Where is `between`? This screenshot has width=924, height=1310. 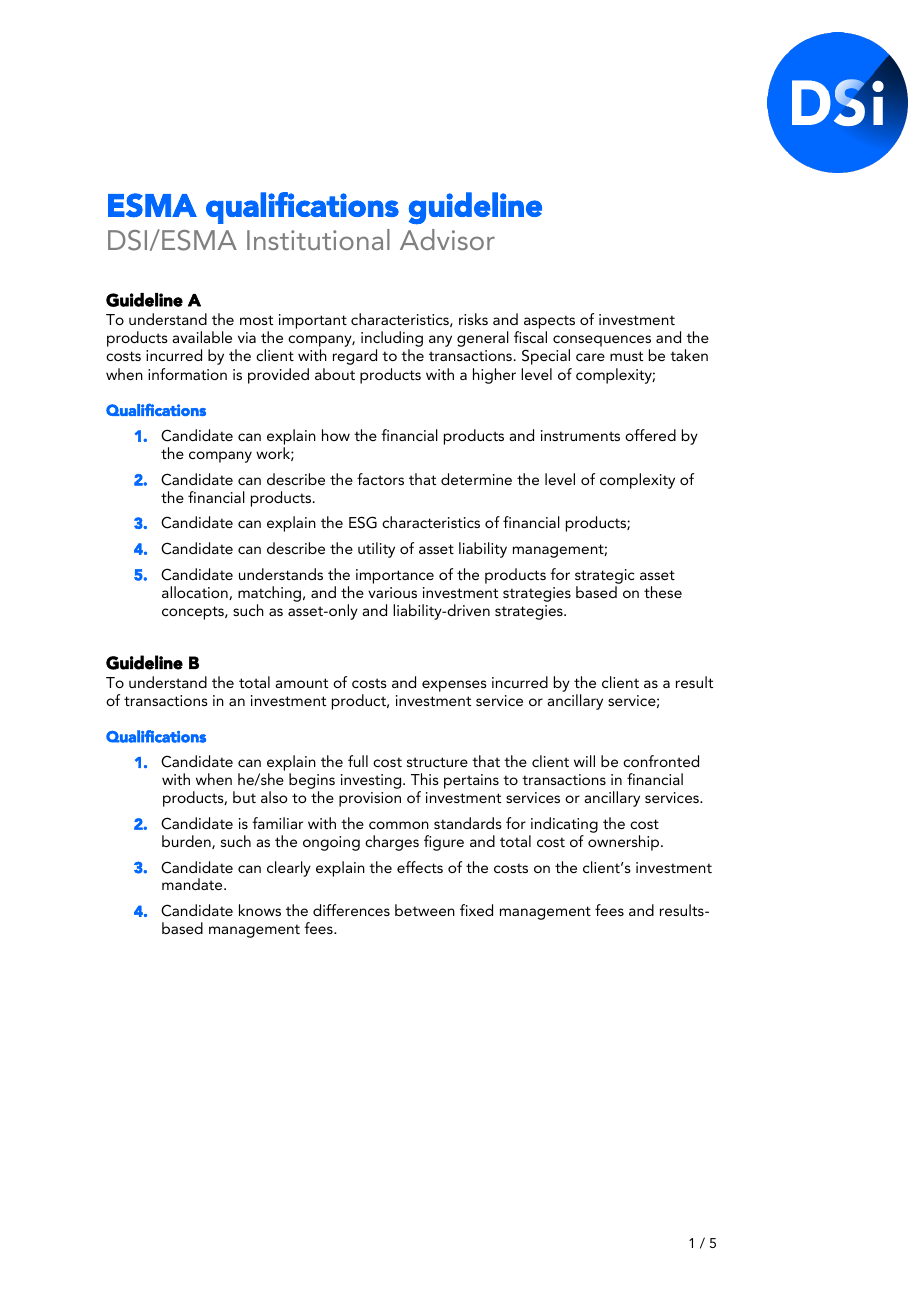 between is located at coordinates (425, 910).
